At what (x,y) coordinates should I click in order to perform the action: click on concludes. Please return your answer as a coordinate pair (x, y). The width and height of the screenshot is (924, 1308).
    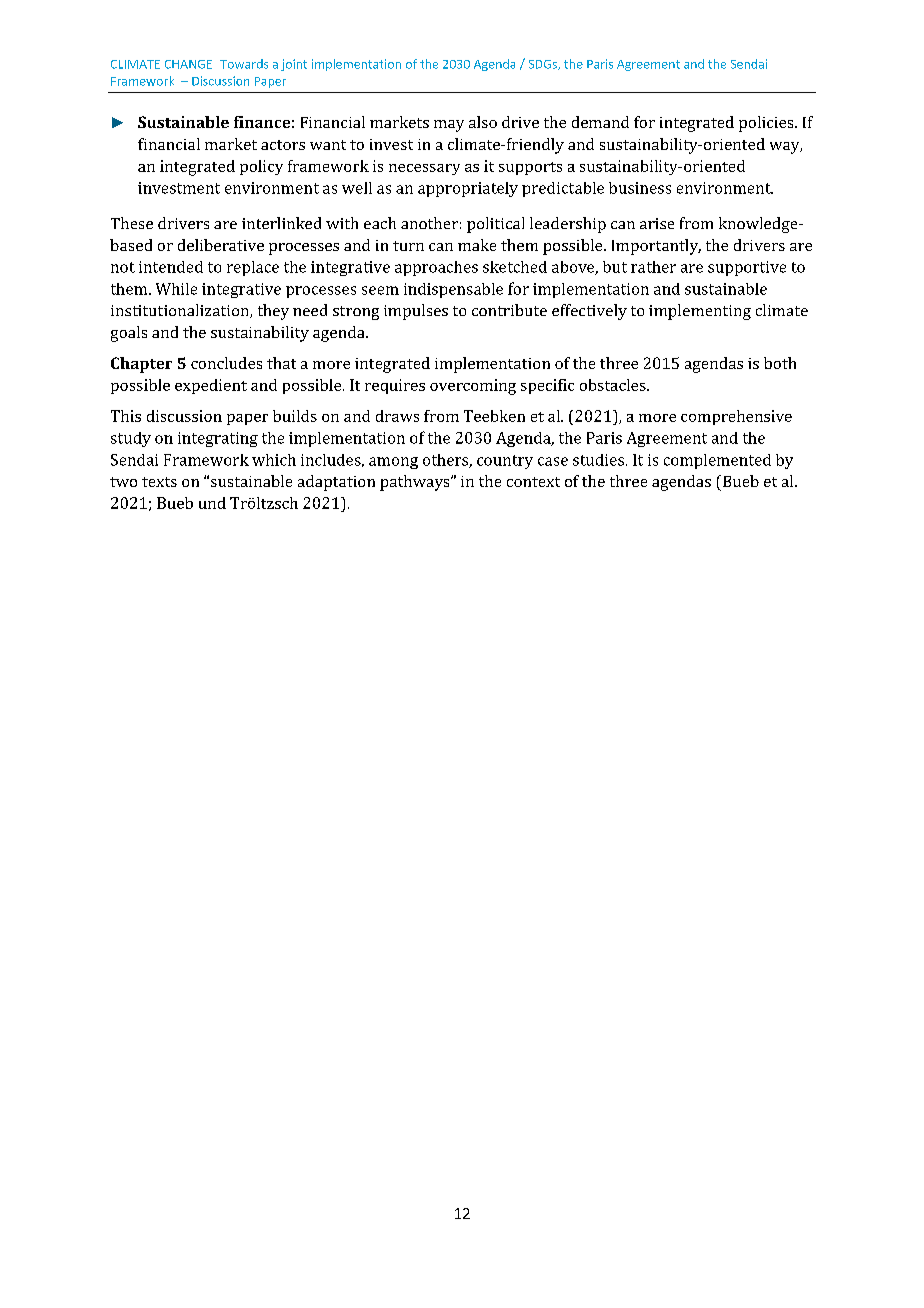
    Looking at the image, I should click on (226, 363).
